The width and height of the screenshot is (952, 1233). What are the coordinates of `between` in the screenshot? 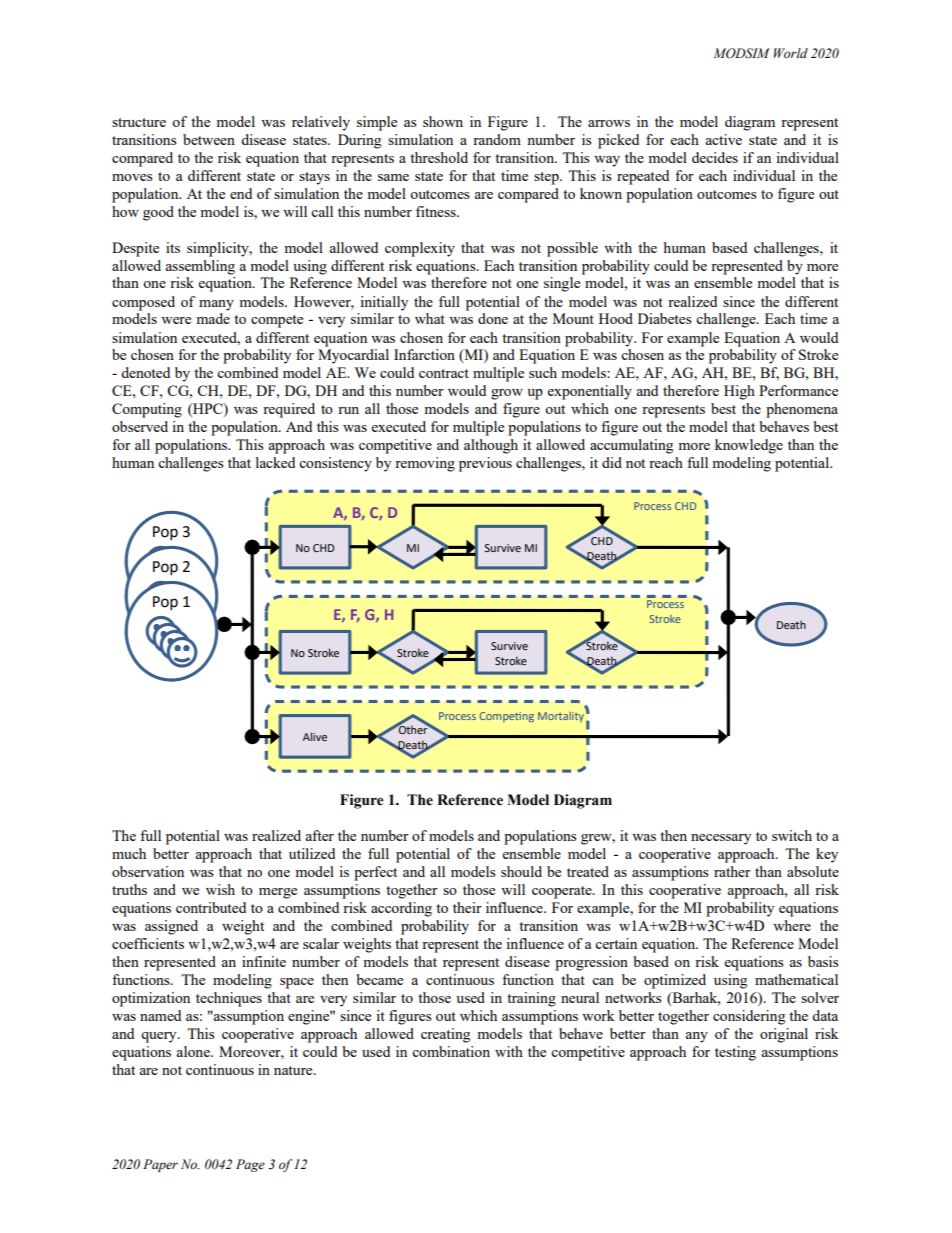 It's located at (209, 139).
